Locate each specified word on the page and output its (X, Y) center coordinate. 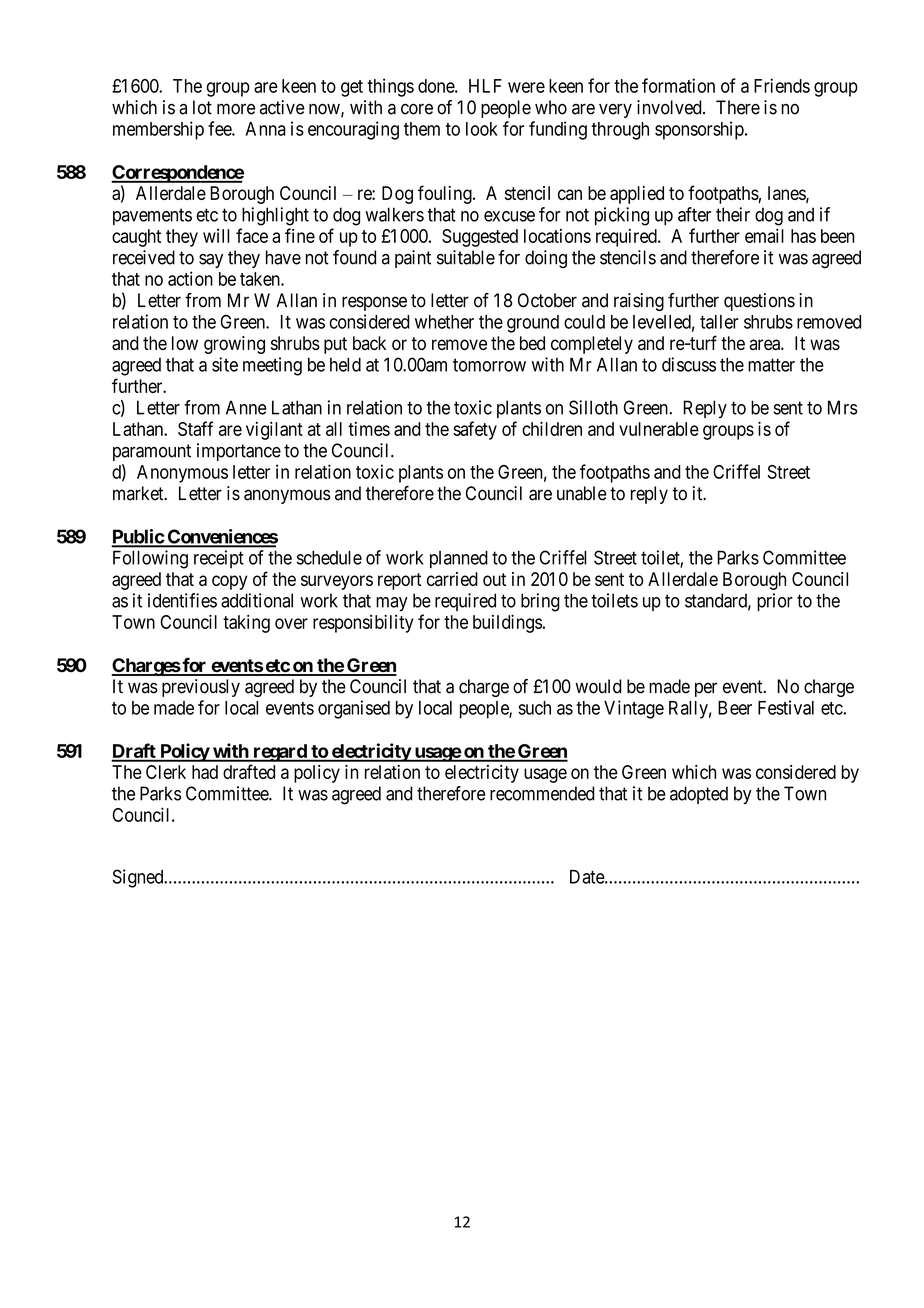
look (482, 129)
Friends (782, 85)
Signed (139, 878)
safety (475, 430)
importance (239, 452)
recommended (542, 793)
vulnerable (659, 429)
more (236, 109)
